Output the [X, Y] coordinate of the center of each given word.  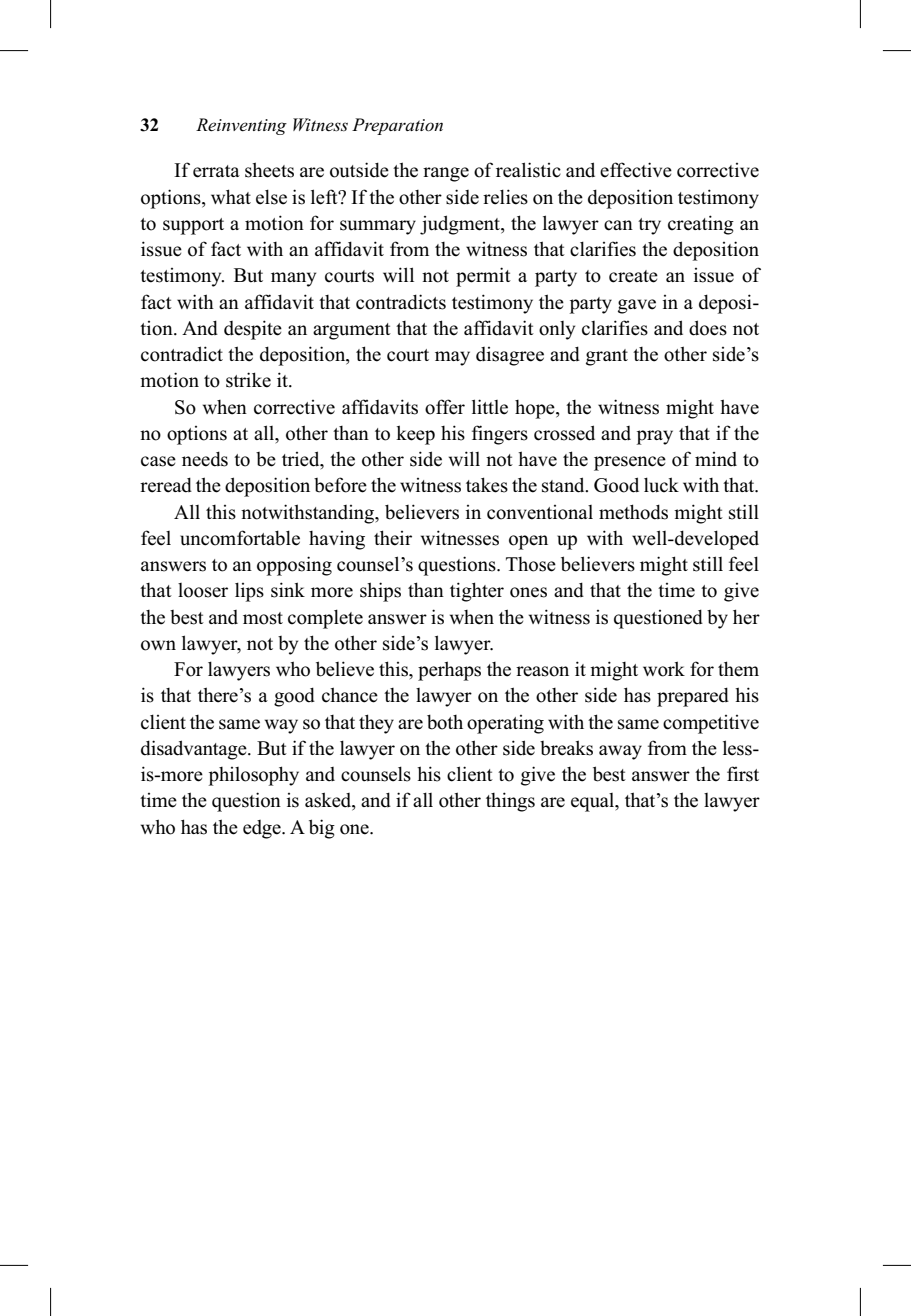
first [743, 774]
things [510, 802]
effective [636, 170]
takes [487, 485]
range [446, 174]
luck [661, 485]
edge [263, 829]
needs [205, 459]
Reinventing [241, 126]
